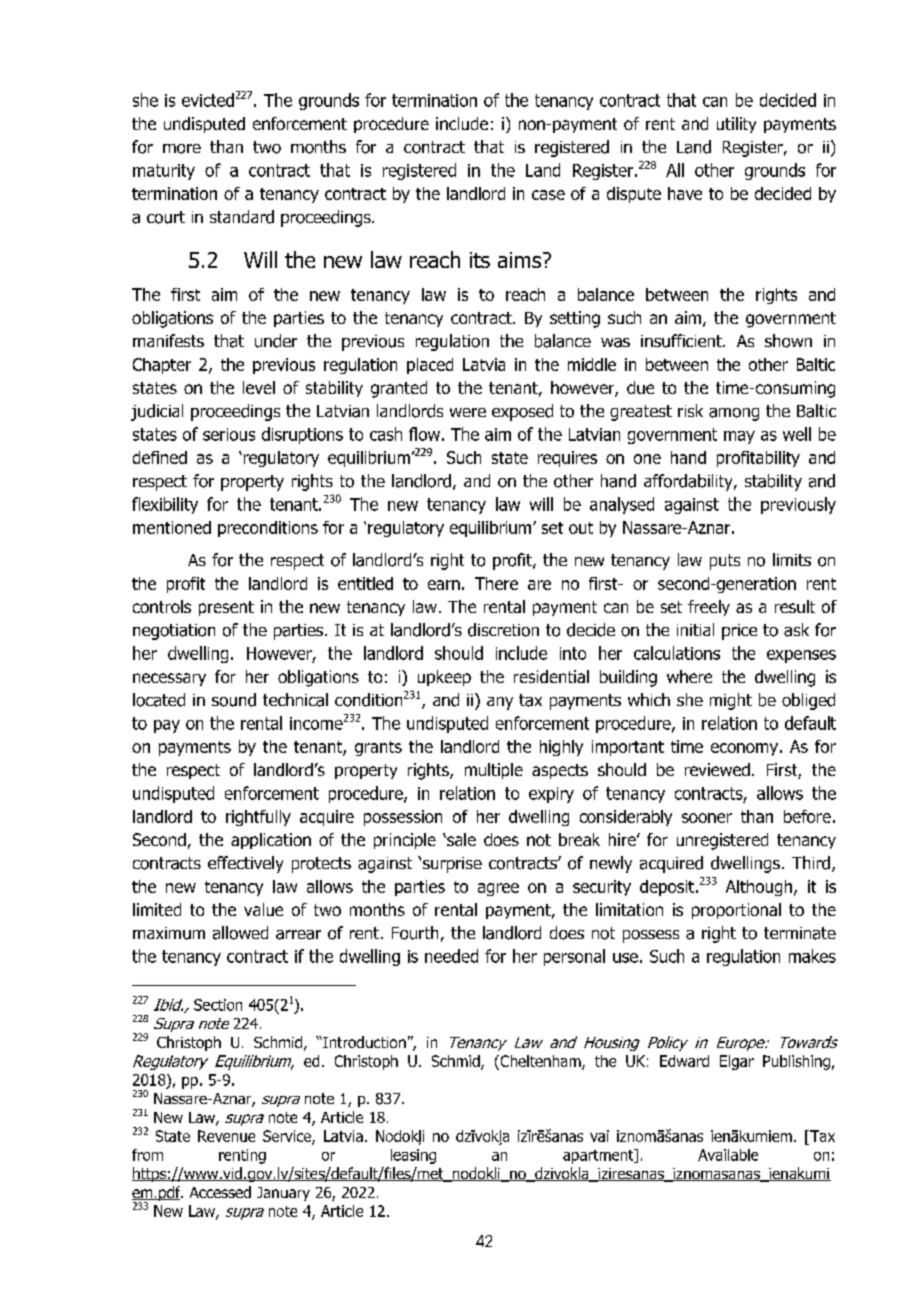 The height and width of the image is (1308, 924). Describe the element at coordinates (707, 818) in the image. I see `sooner` at that location.
